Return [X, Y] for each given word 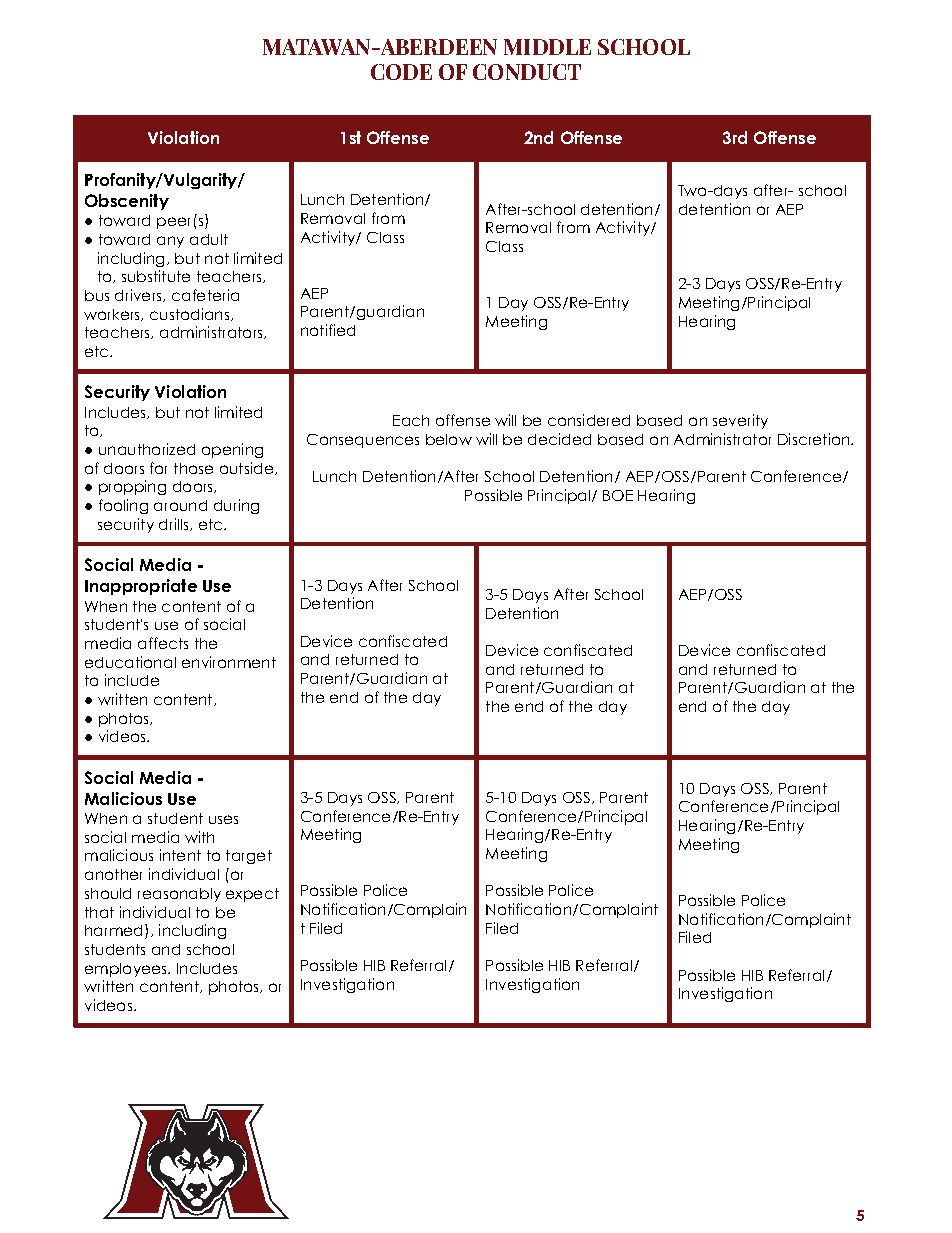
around [180, 505]
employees [127, 970]
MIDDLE [547, 47]
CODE [401, 72]
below [449, 439]
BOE [618, 495]
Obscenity [127, 202]
